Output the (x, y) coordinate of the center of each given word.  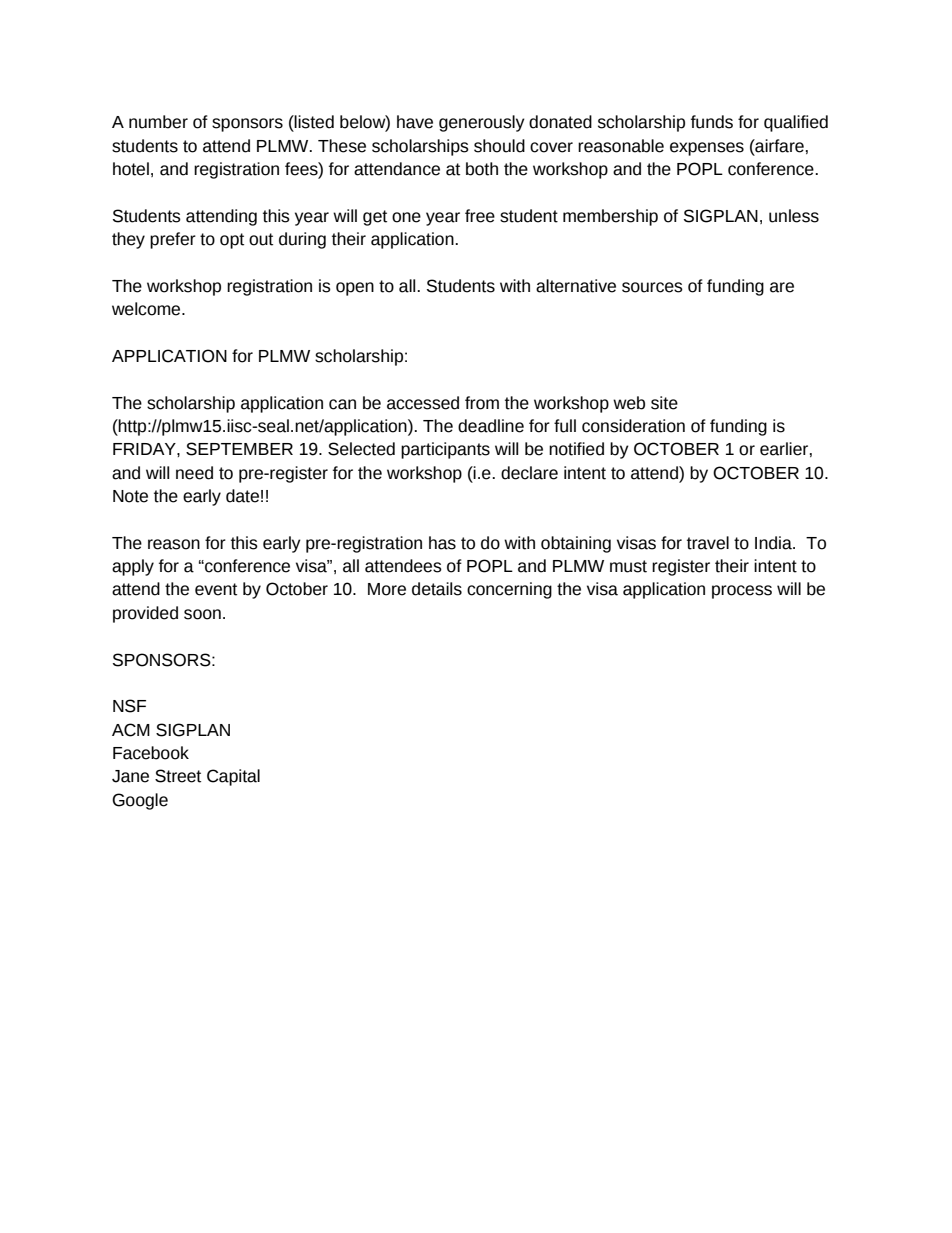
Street (178, 776)
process (742, 592)
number (158, 122)
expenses (707, 149)
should (499, 146)
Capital (233, 777)
